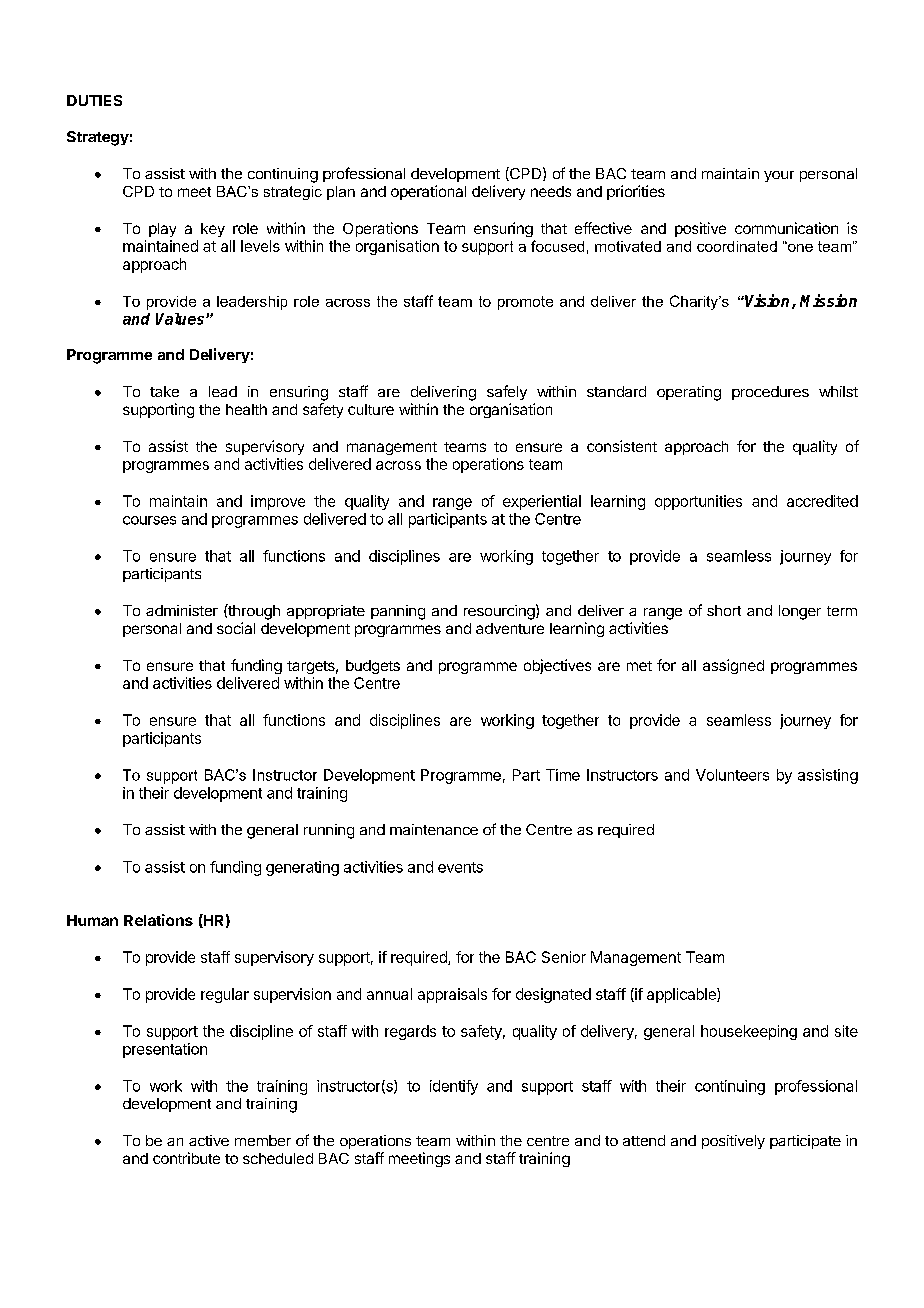 This image has height=1308, width=924. Describe the element at coordinates (454, 1087) in the image. I see `identify` at that location.
